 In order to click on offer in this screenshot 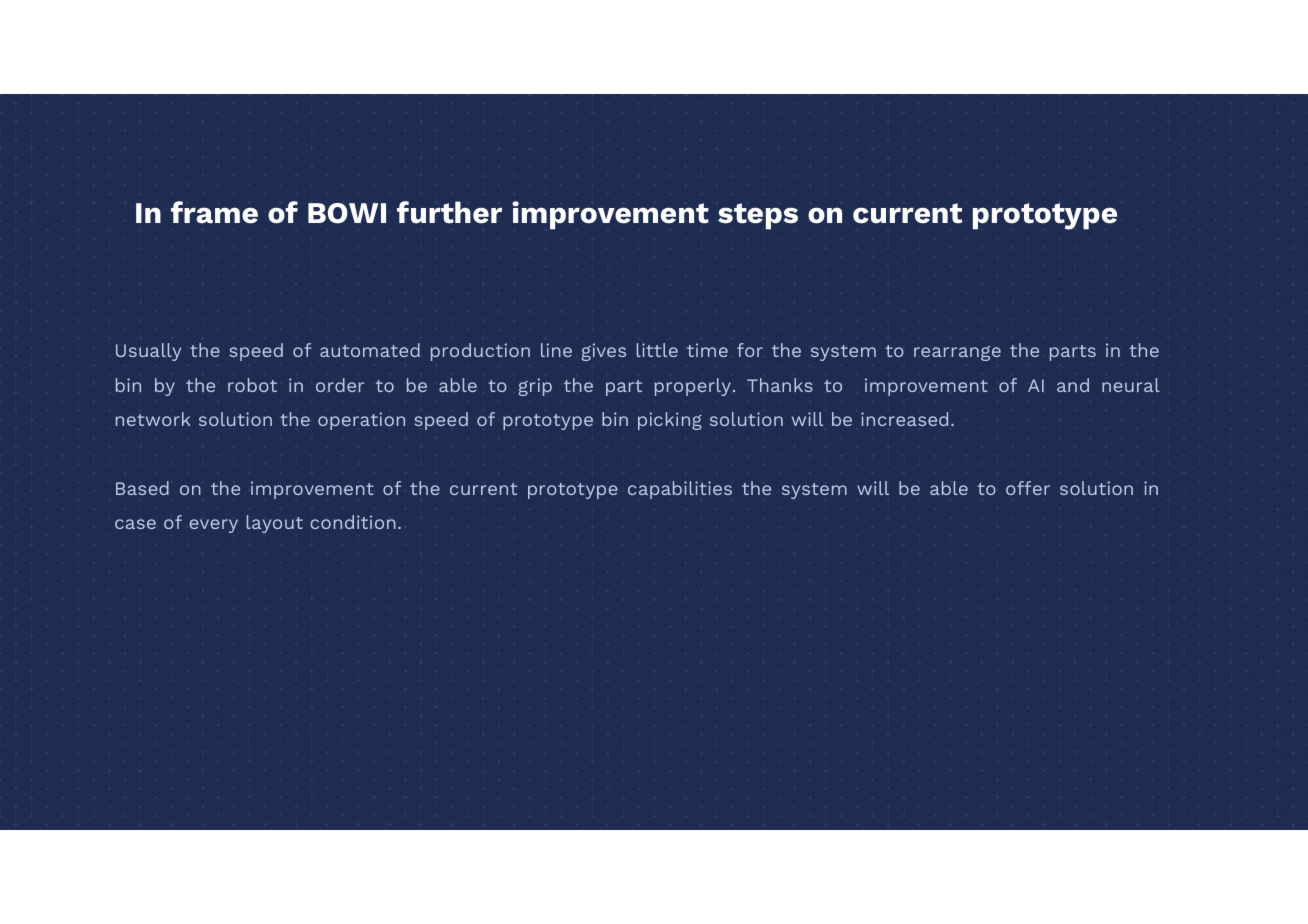, I will do `click(1028, 488)`.
